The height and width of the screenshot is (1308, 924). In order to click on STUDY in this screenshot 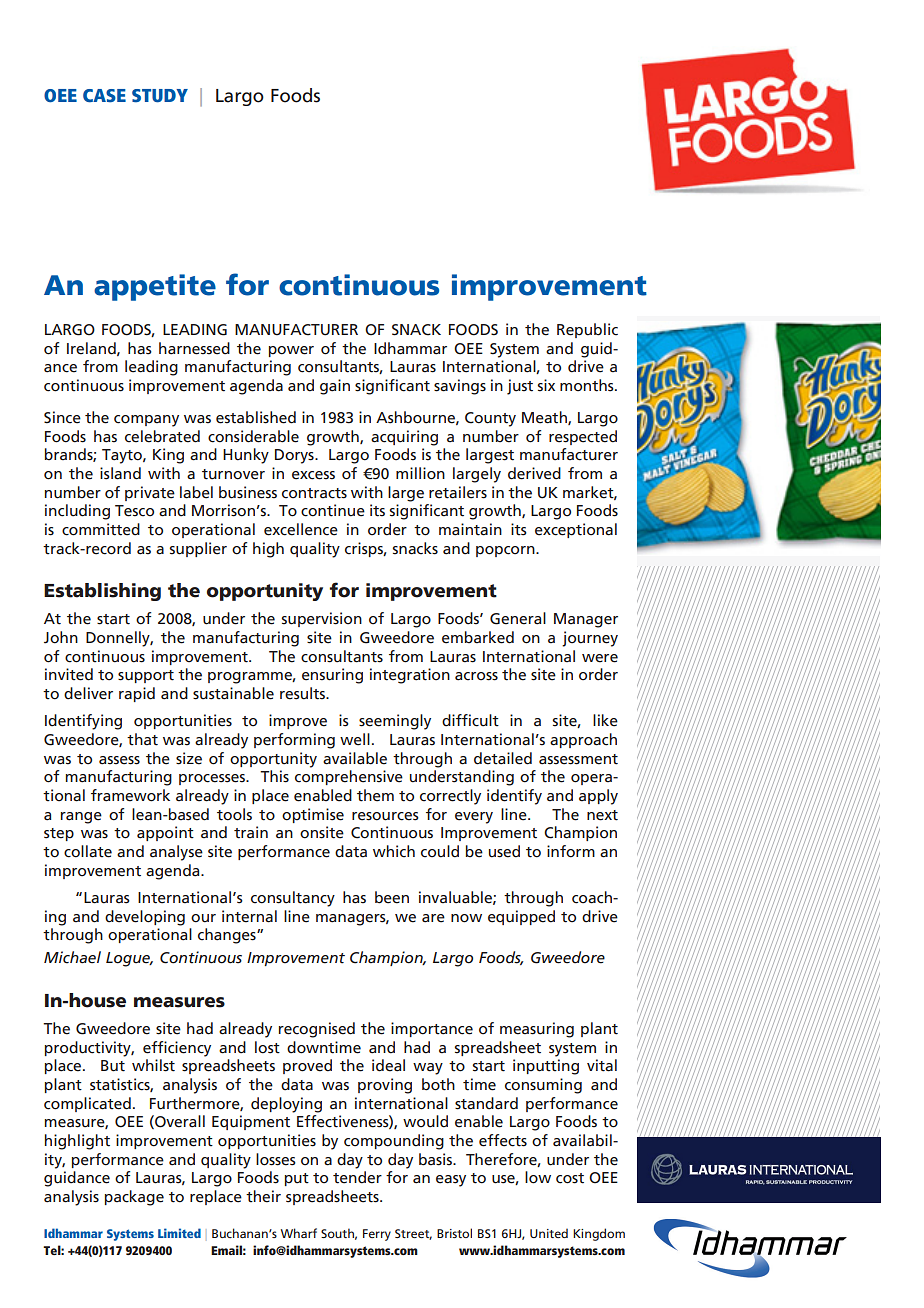, I will do `click(160, 96)`.
